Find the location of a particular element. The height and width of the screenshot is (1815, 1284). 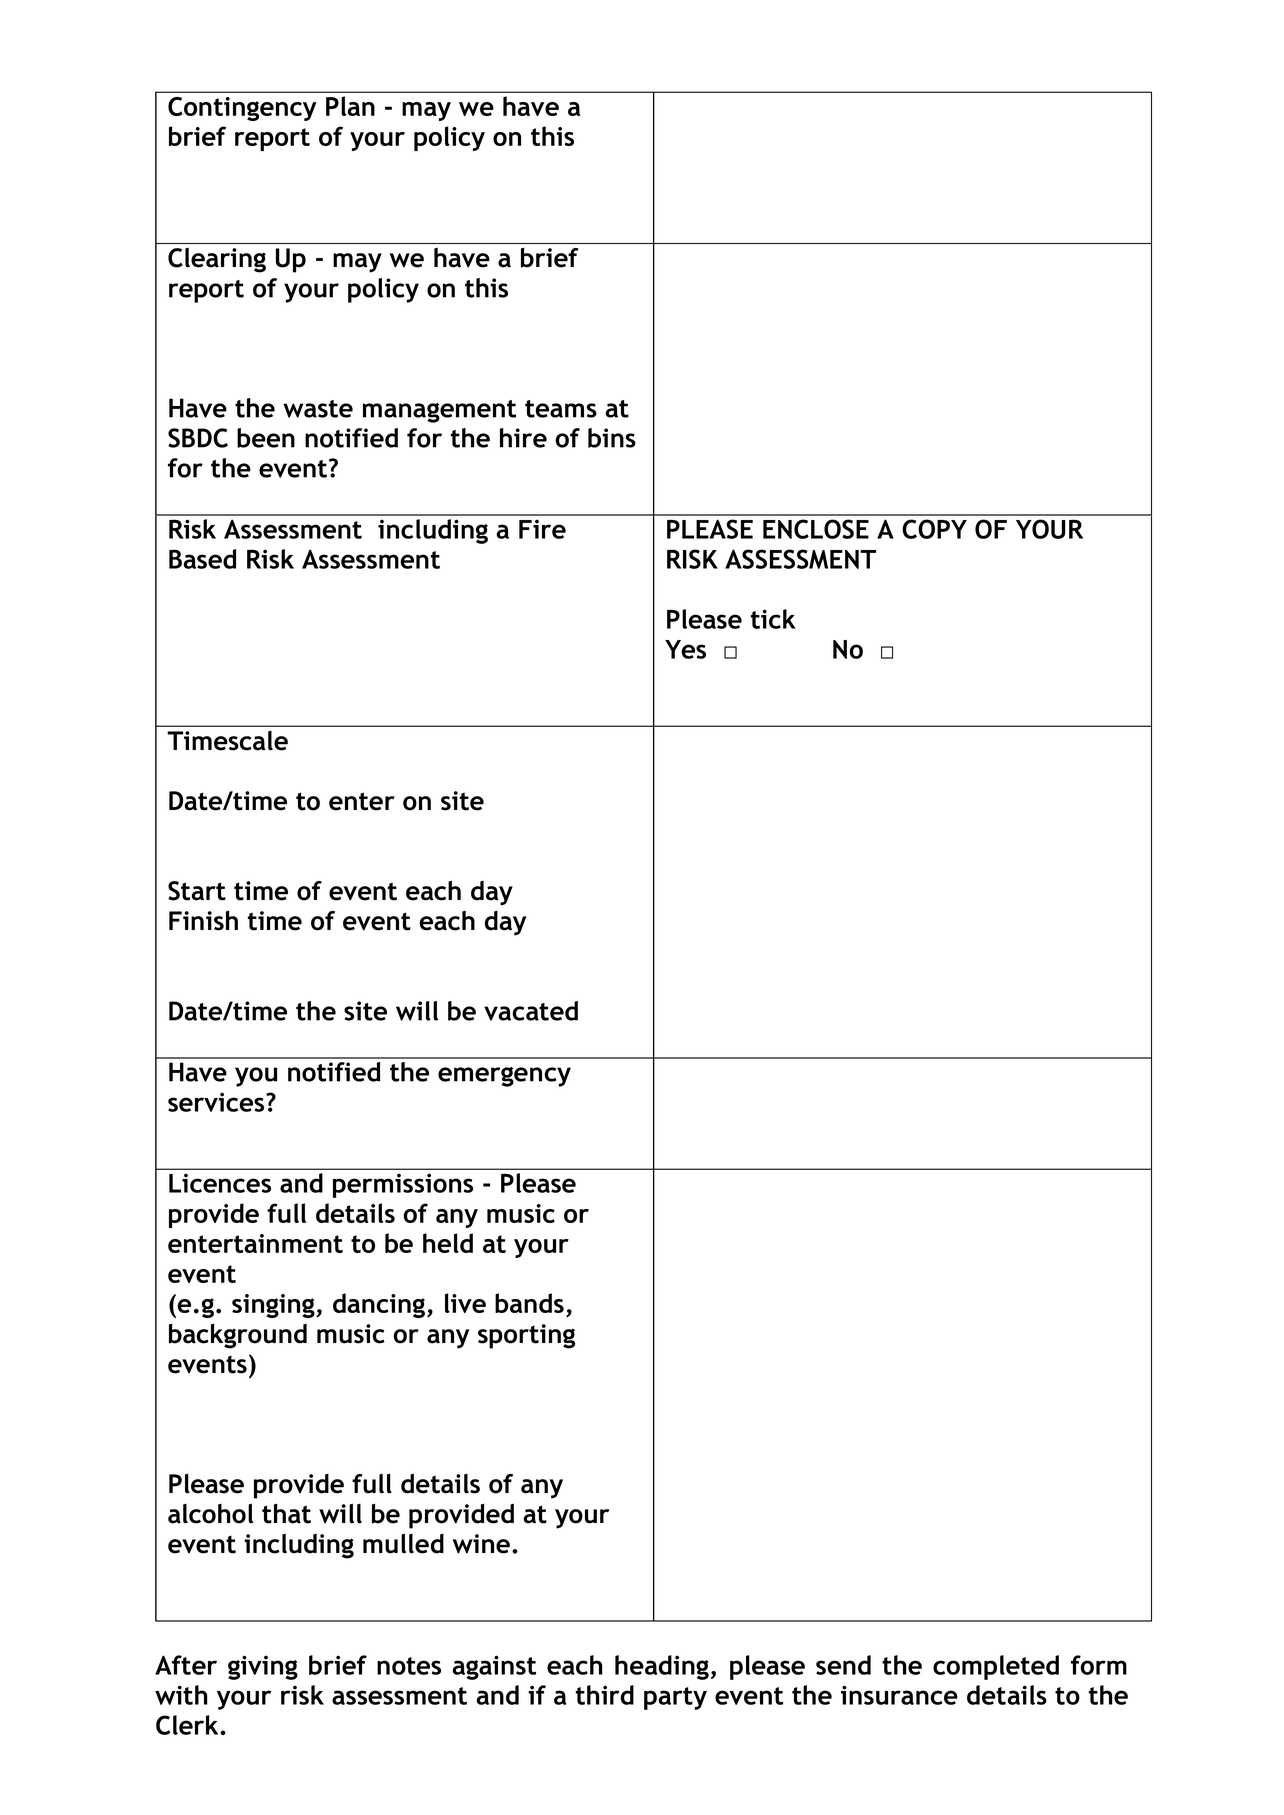

singing is located at coordinates (274, 1306).
